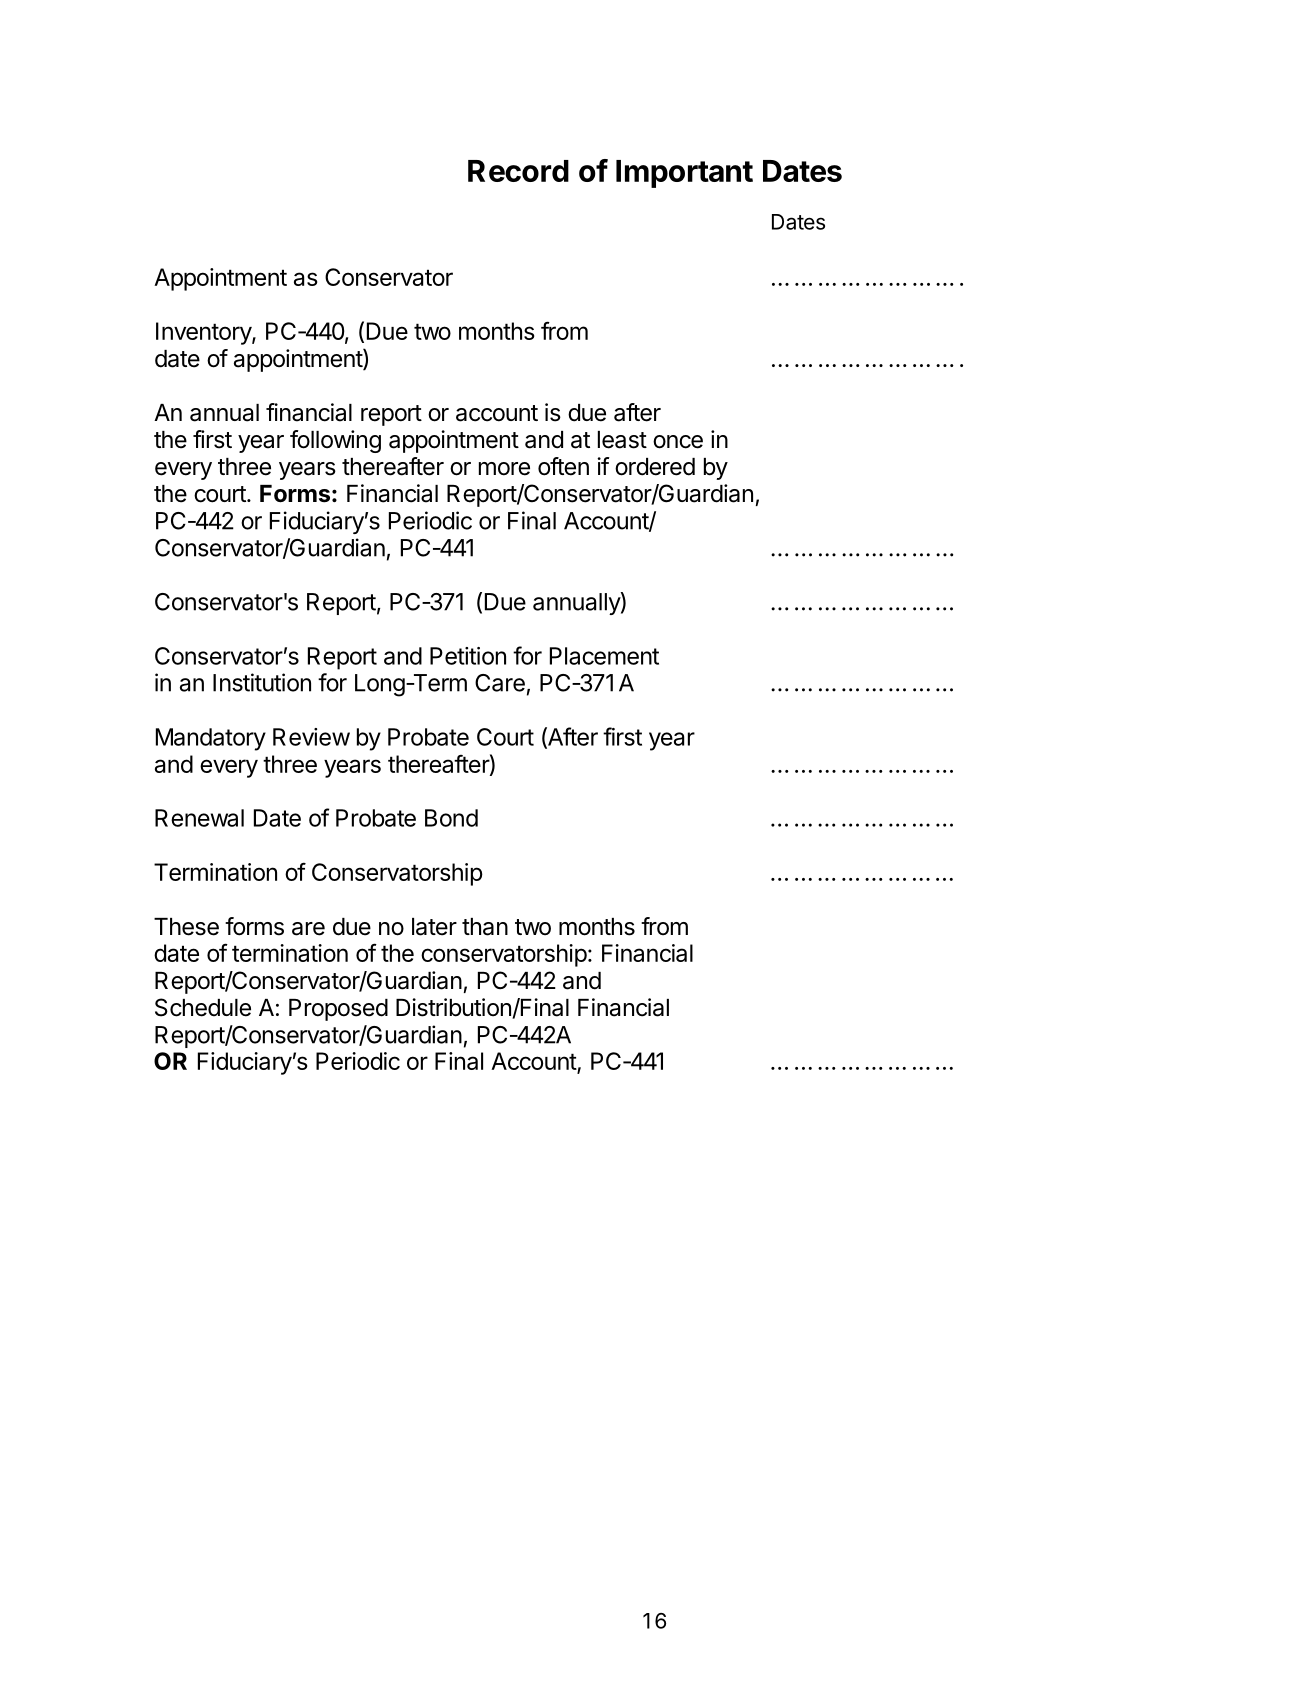  Describe the element at coordinates (684, 174) in the document. I see `Important` at that location.
